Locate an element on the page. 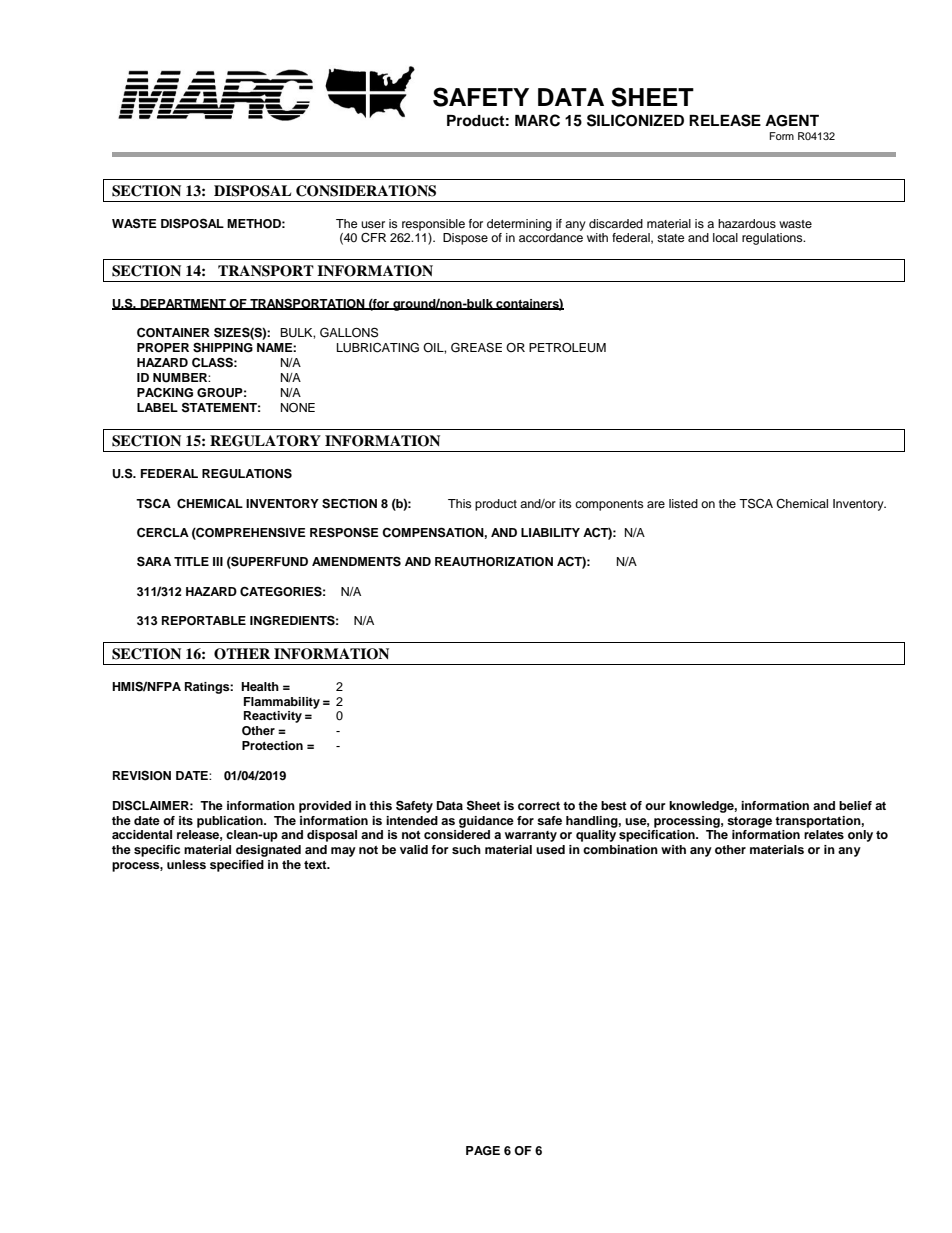 This document has width=952, height=1233. LIABILITY is located at coordinates (550, 532).
